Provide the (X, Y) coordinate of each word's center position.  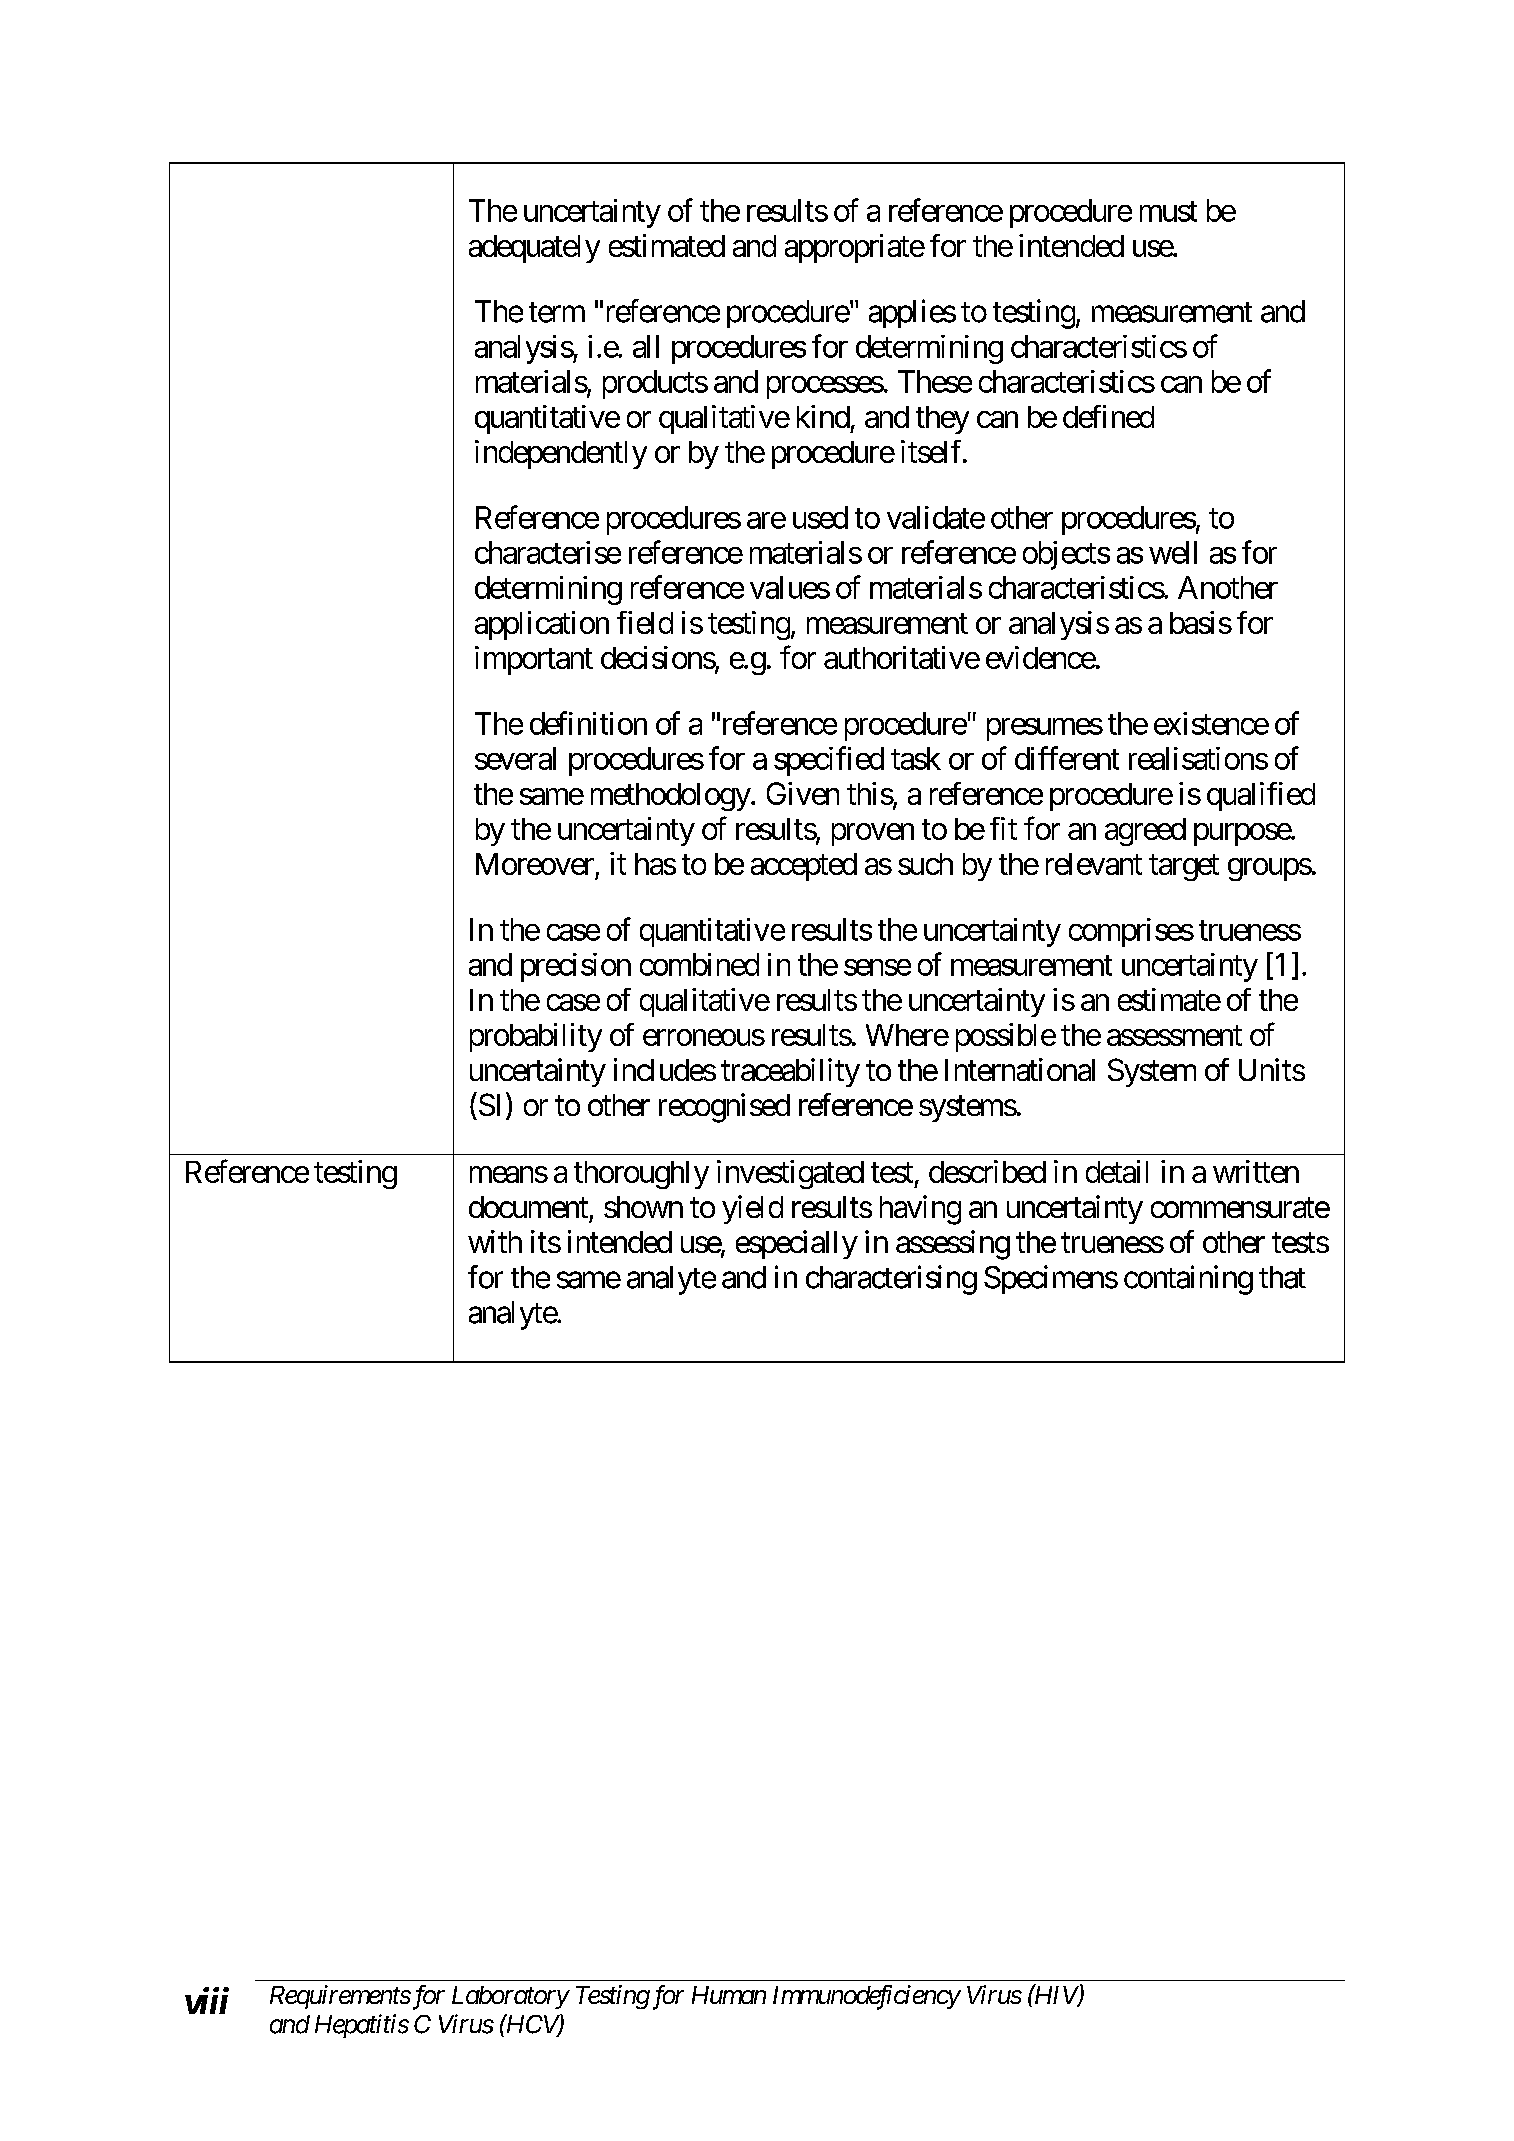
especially (797, 1244)
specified (829, 761)
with (495, 1241)
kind (823, 416)
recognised (724, 1108)
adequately (534, 249)
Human (729, 1995)
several (515, 758)
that (1282, 1277)
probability (536, 1037)
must (1168, 211)
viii (207, 2000)
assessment (1174, 1036)
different (1067, 758)
